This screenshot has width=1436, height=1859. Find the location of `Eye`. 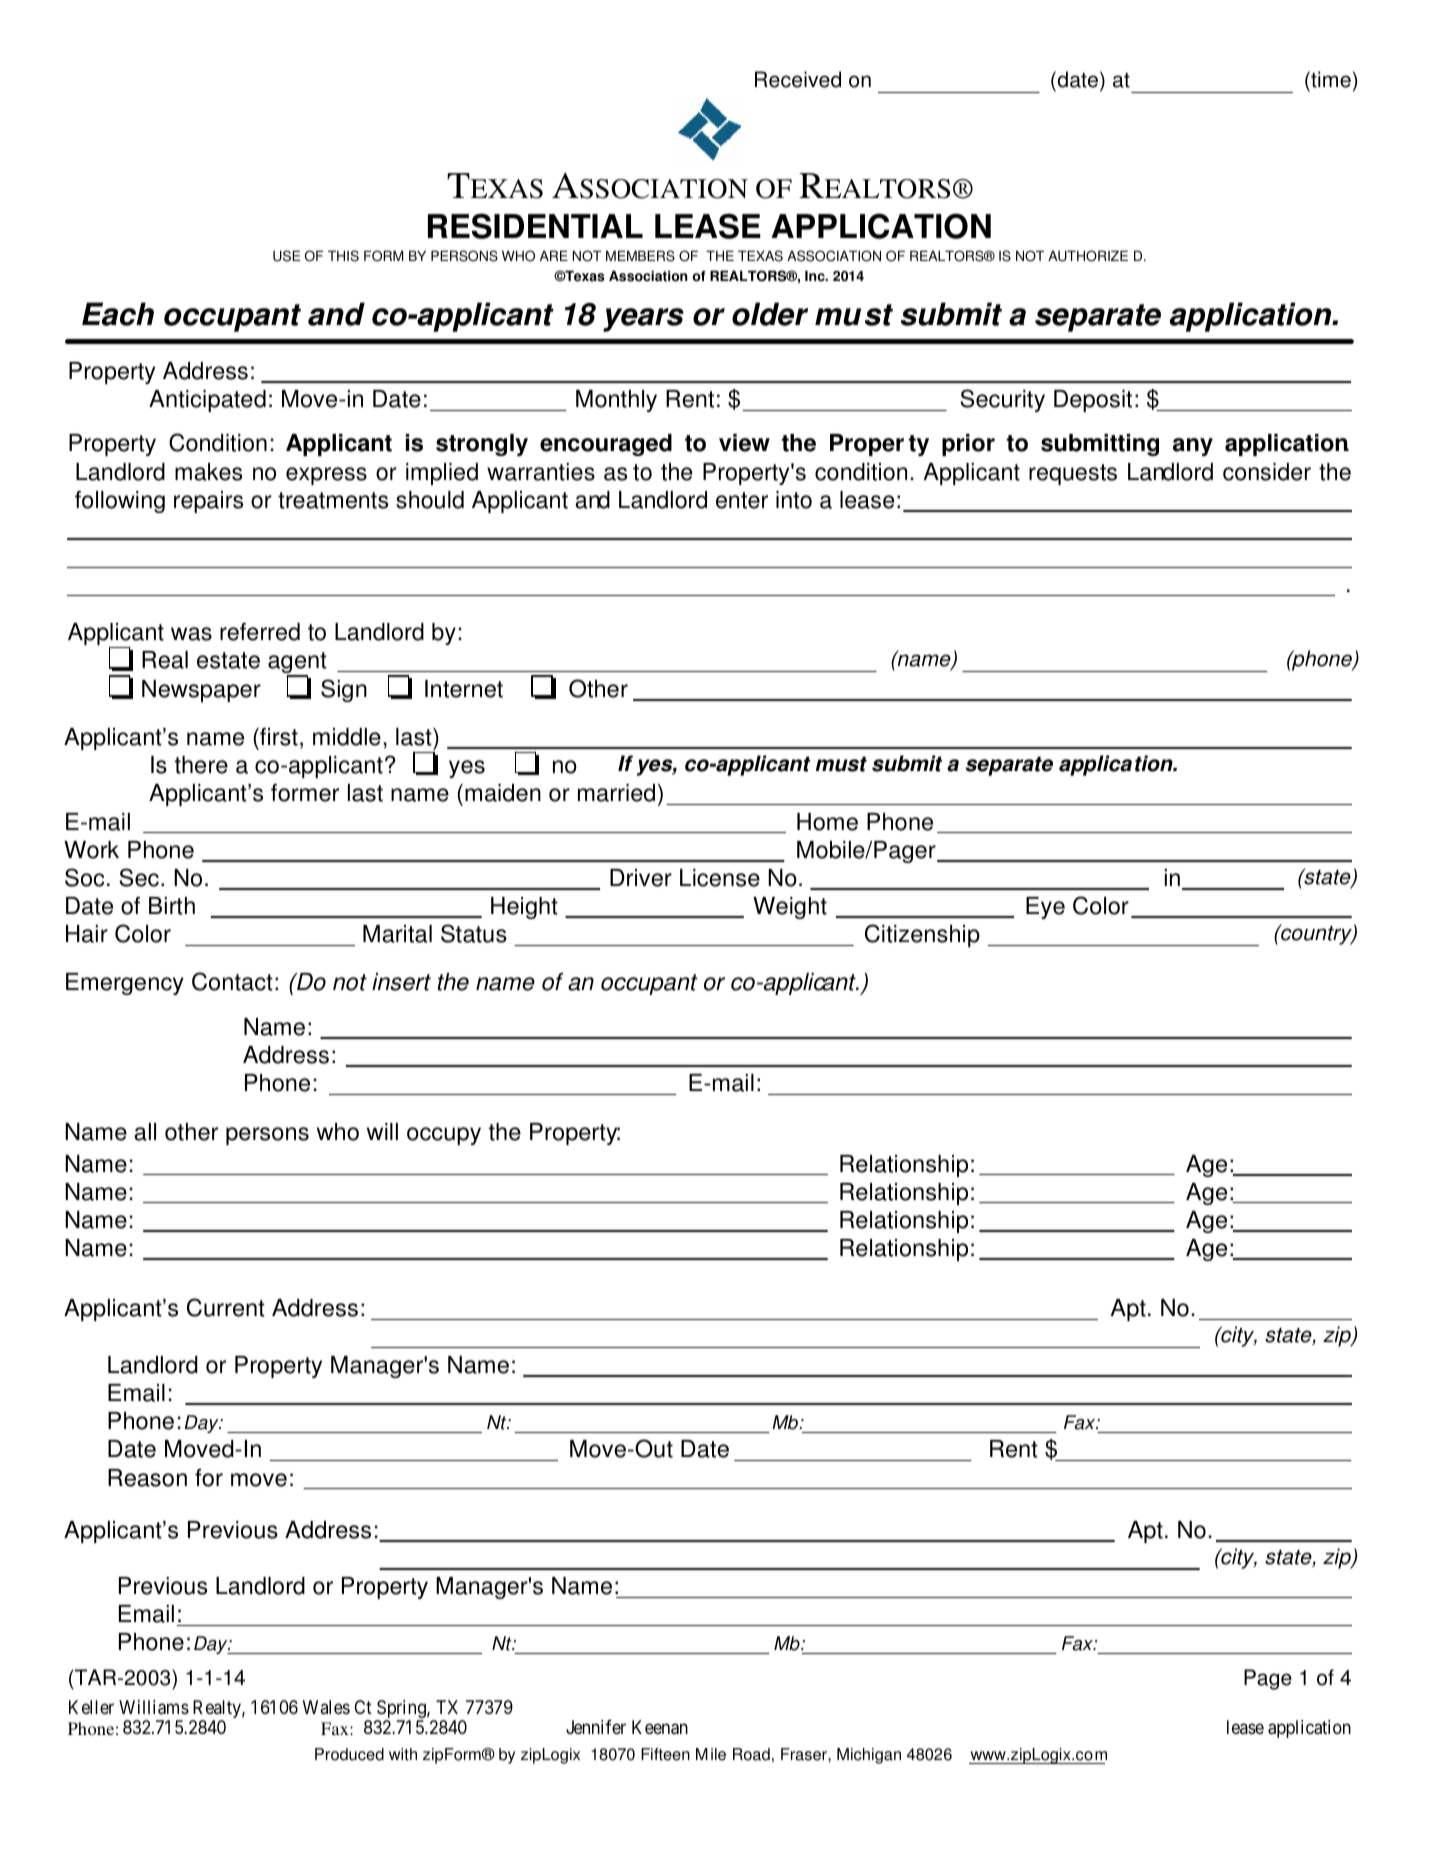

Eye is located at coordinates (1045, 908).
